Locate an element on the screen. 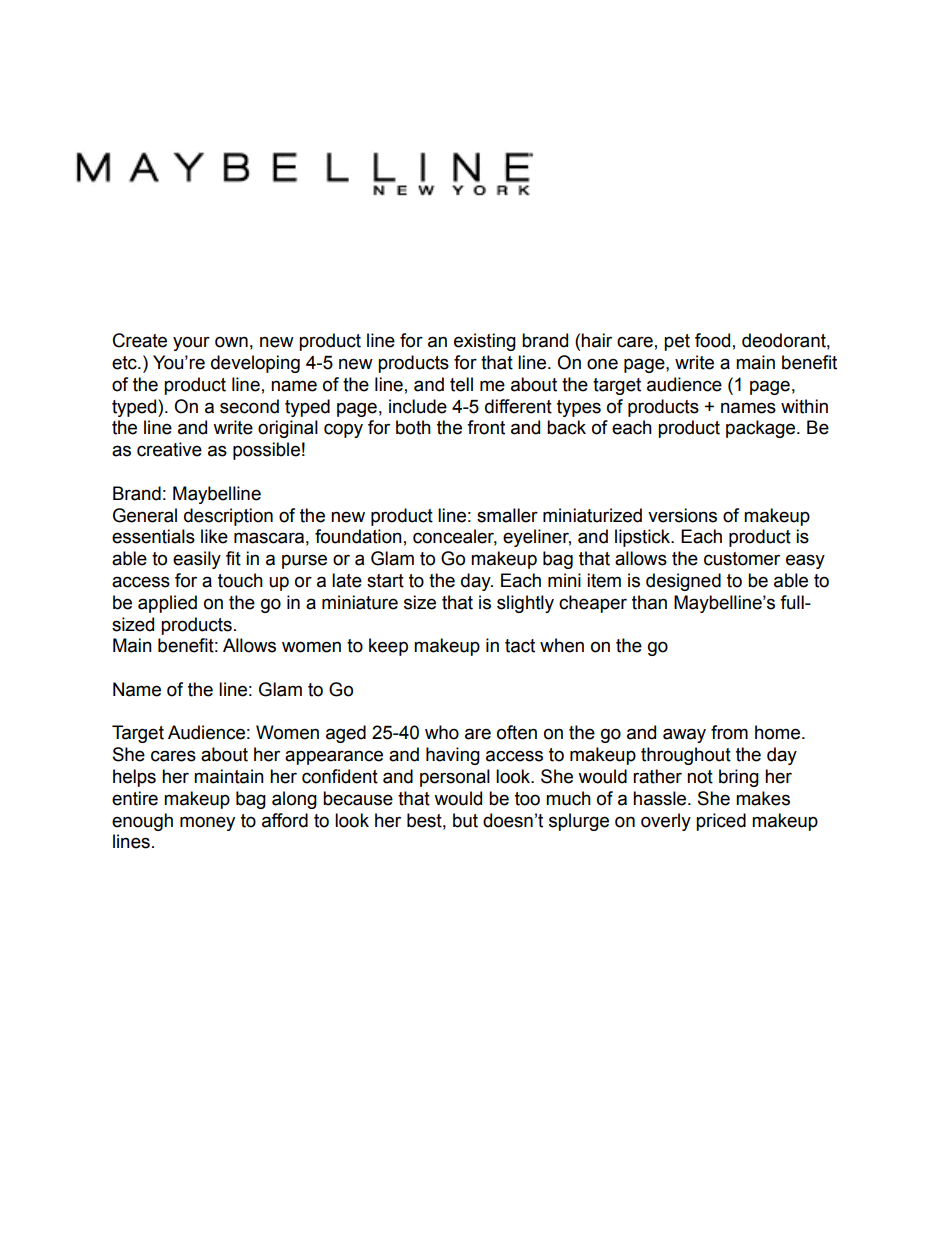 The height and width of the screenshot is (1233, 952). food is located at coordinates (712, 340).
